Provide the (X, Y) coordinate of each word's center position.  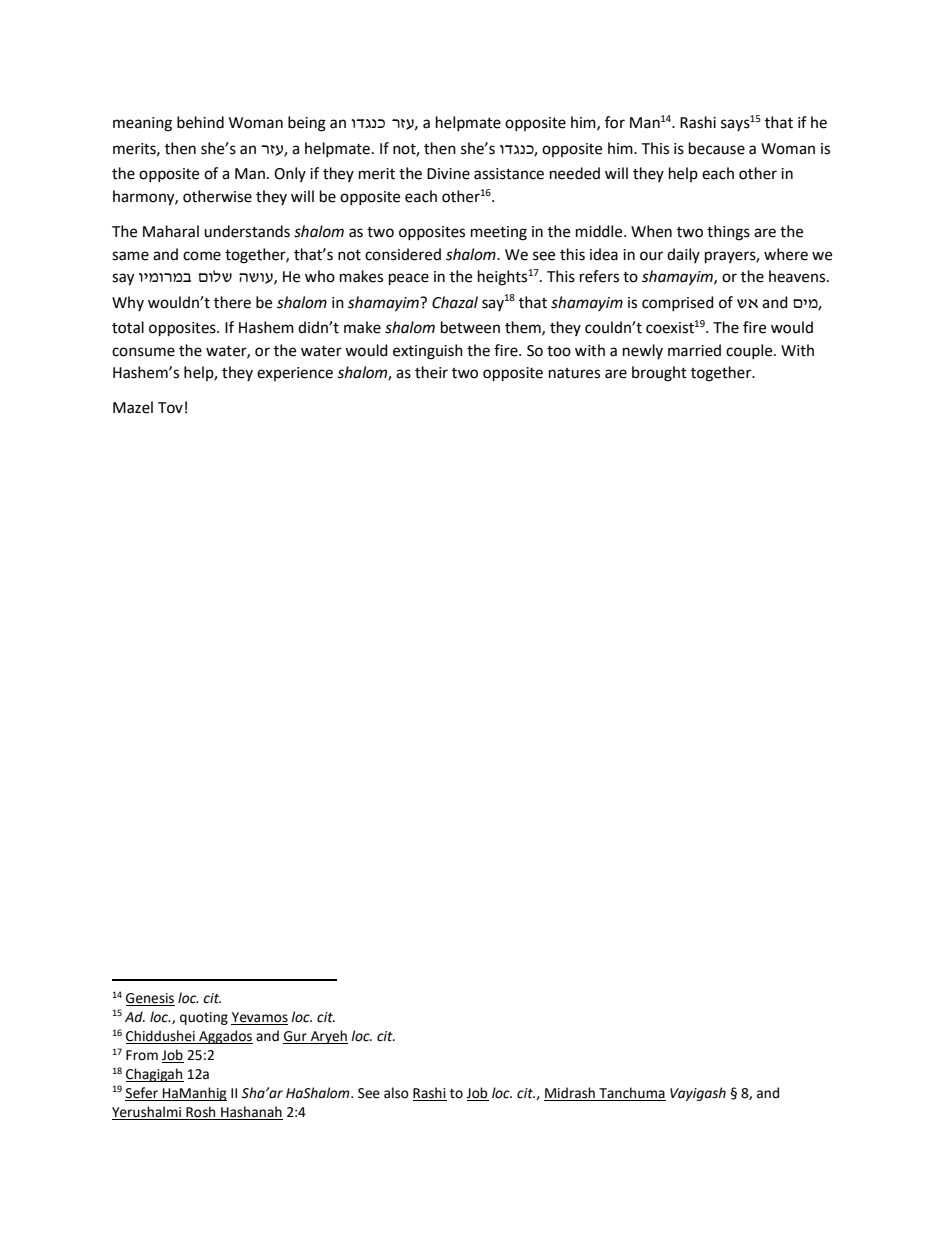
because (717, 148)
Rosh (201, 1113)
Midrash (570, 1093)
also (396, 1093)
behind (200, 122)
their (431, 372)
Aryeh (328, 1037)
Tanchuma (632, 1093)
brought (659, 374)
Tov (170, 408)
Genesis (150, 999)
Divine (448, 174)
